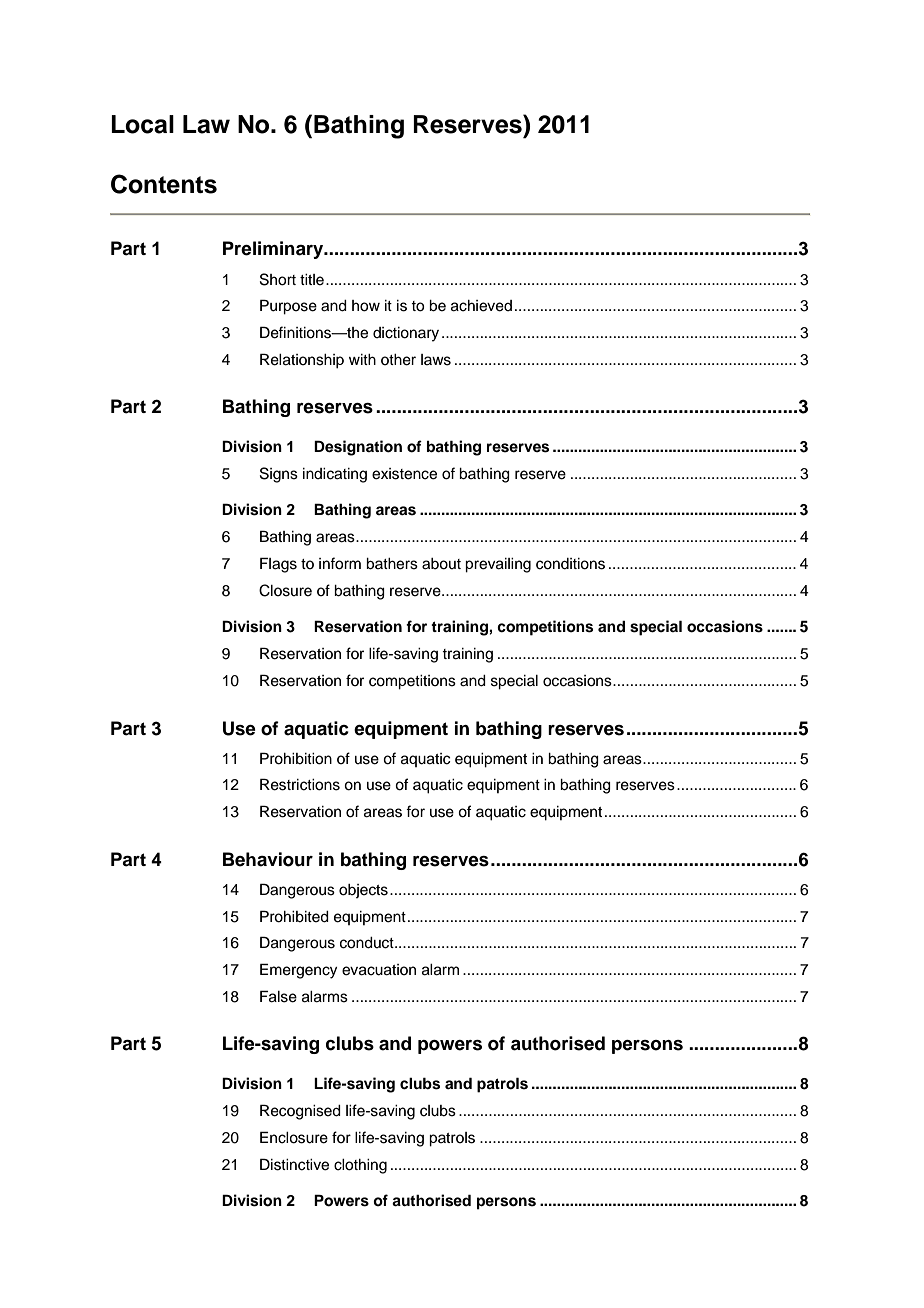 This image has width=924, height=1308. What do you see at coordinates (481, 306) in the image?
I see `achieved` at bounding box center [481, 306].
